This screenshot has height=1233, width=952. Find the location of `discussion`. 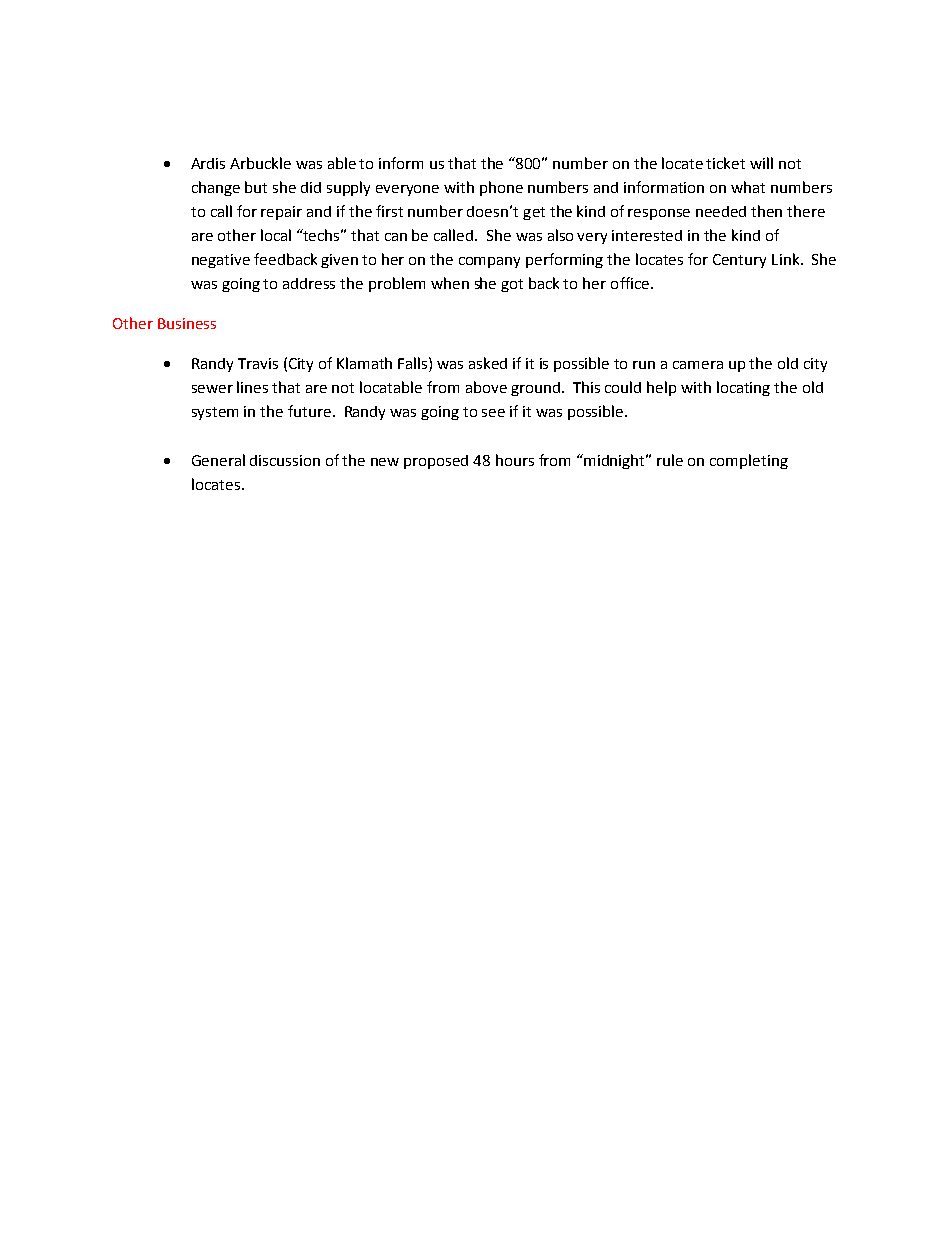

discussion is located at coordinates (285, 460).
